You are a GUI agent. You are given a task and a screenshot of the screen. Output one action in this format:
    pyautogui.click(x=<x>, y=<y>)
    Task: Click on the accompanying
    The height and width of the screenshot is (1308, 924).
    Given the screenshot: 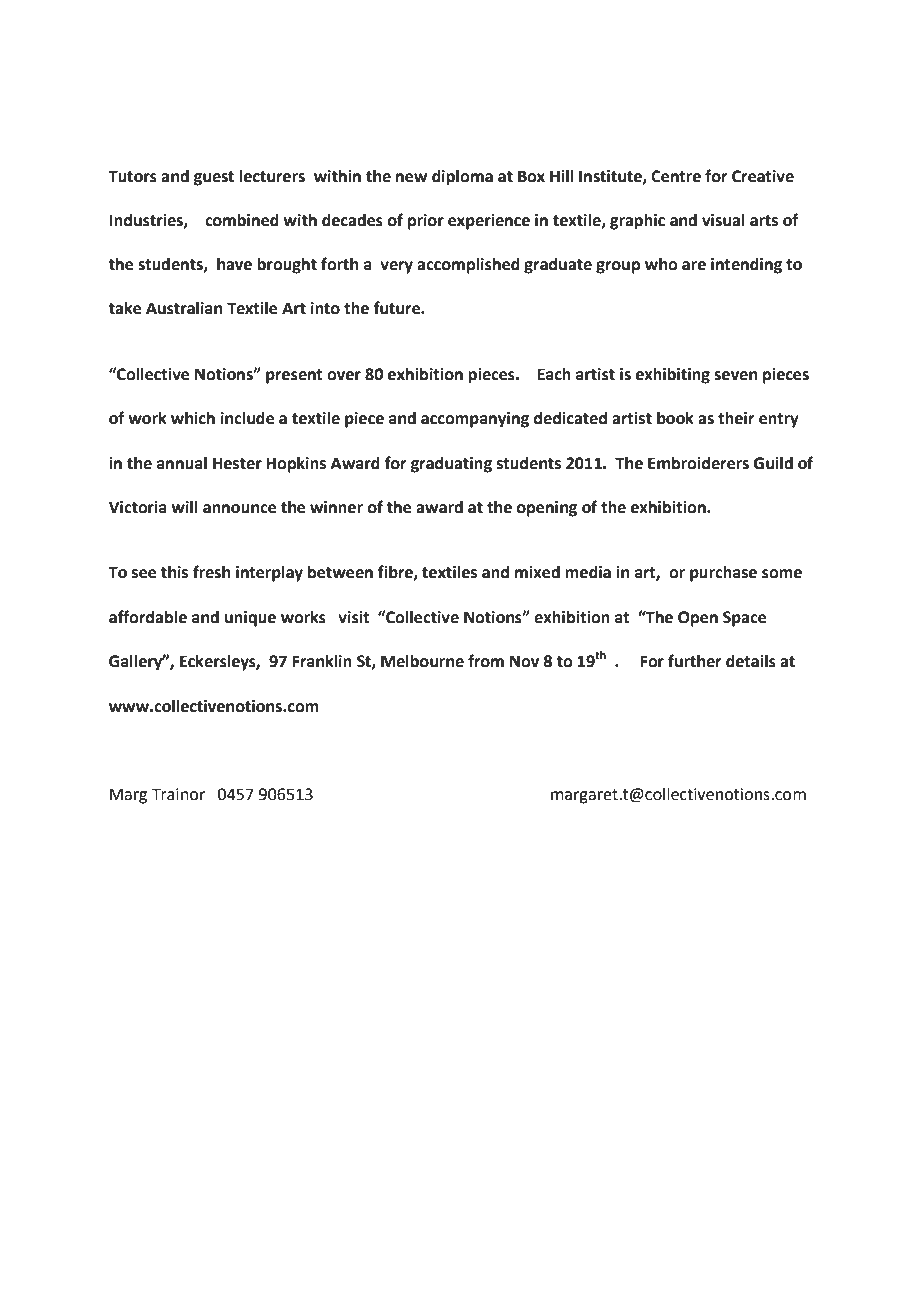 What is the action you would take?
    pyautogui.click(x=475, y=420)
